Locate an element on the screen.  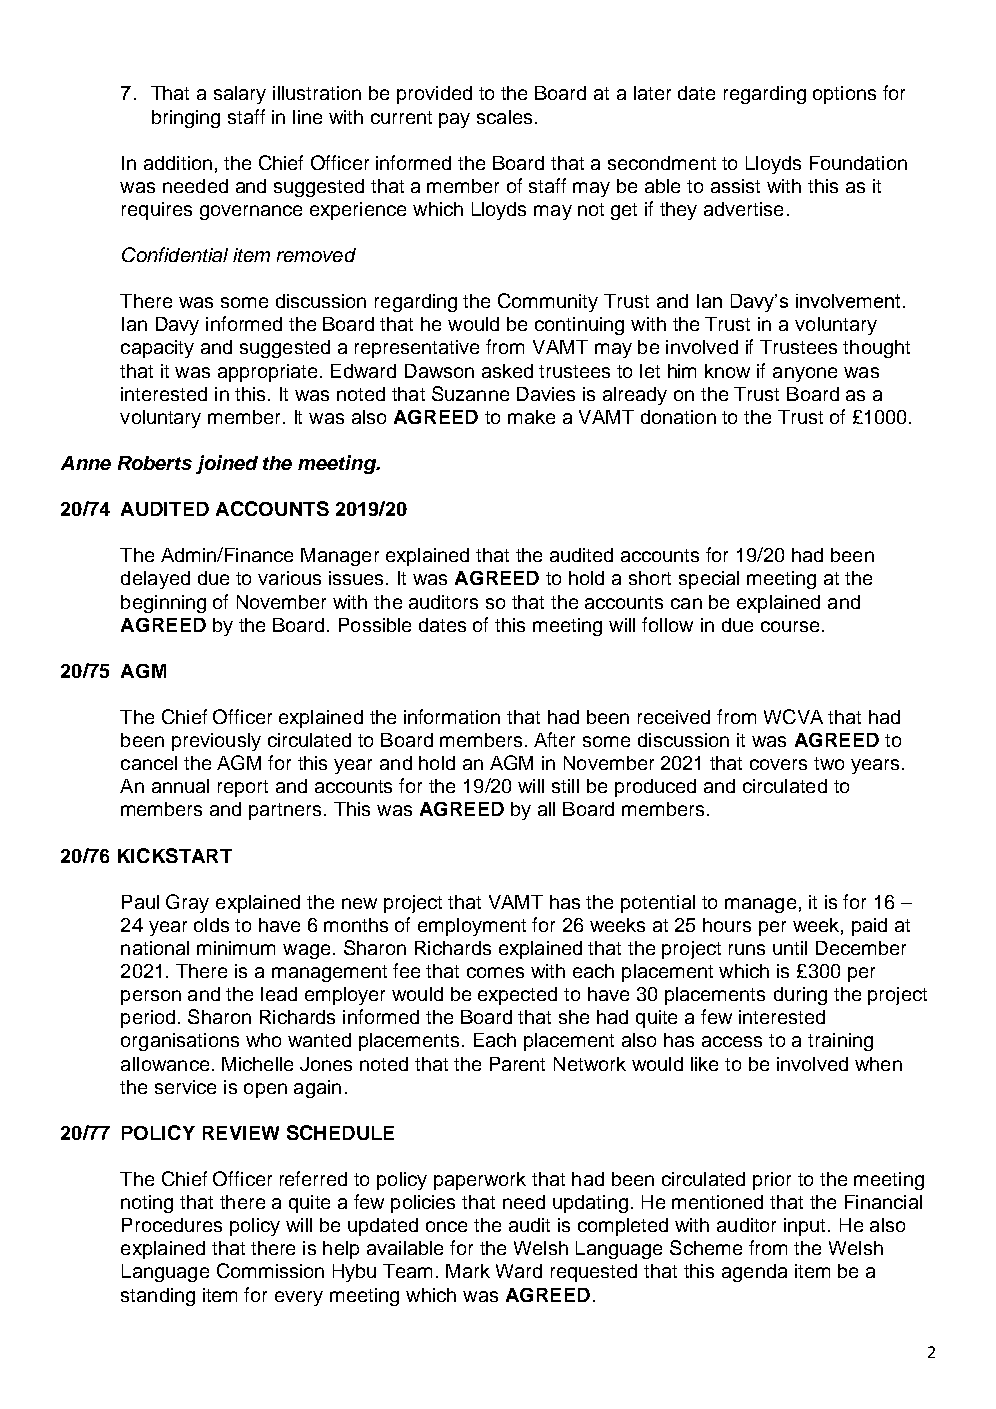
during is located at coordinates (800, 996).
